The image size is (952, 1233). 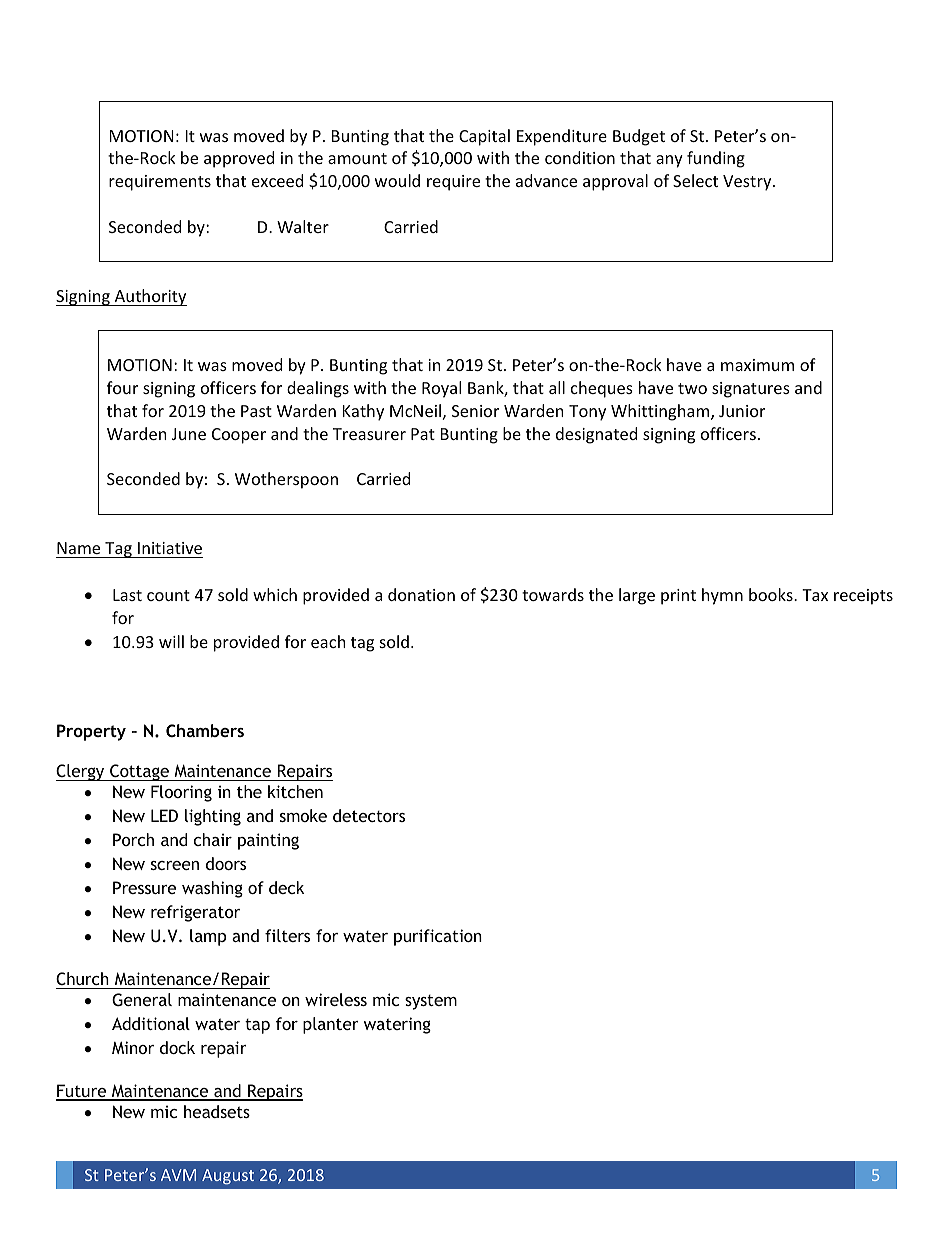 What do you see at coordinates (484, 137) in the screenshot?
I see `Capital` at bounding box center [484, 137].
